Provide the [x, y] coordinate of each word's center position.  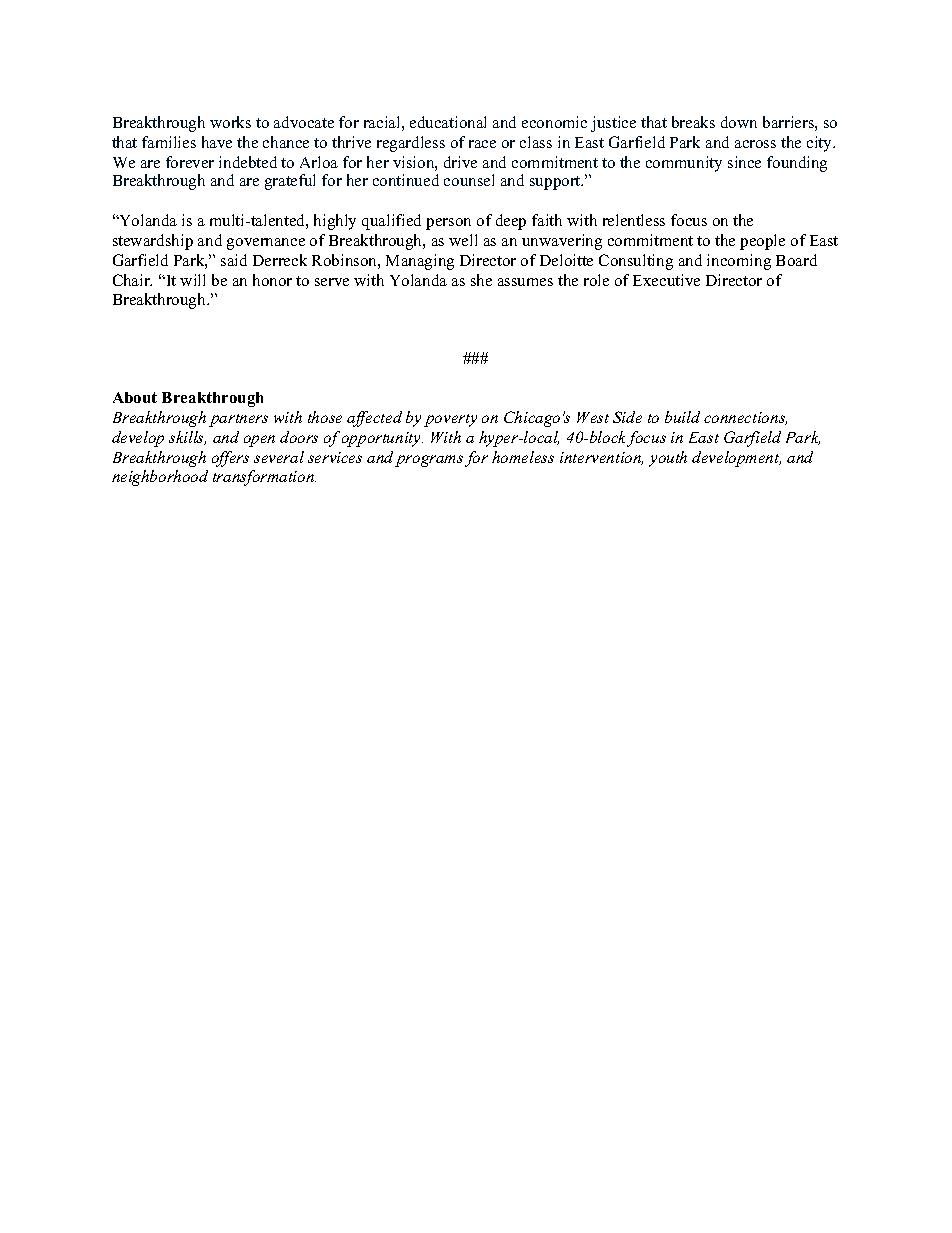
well [463, 240]
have [217, 142]
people [762, 242]
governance [266, 244]
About [135, 397]
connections [745, 418]
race [482, 144]
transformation [264, 478]
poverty [450, 420]
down [739, 122]
